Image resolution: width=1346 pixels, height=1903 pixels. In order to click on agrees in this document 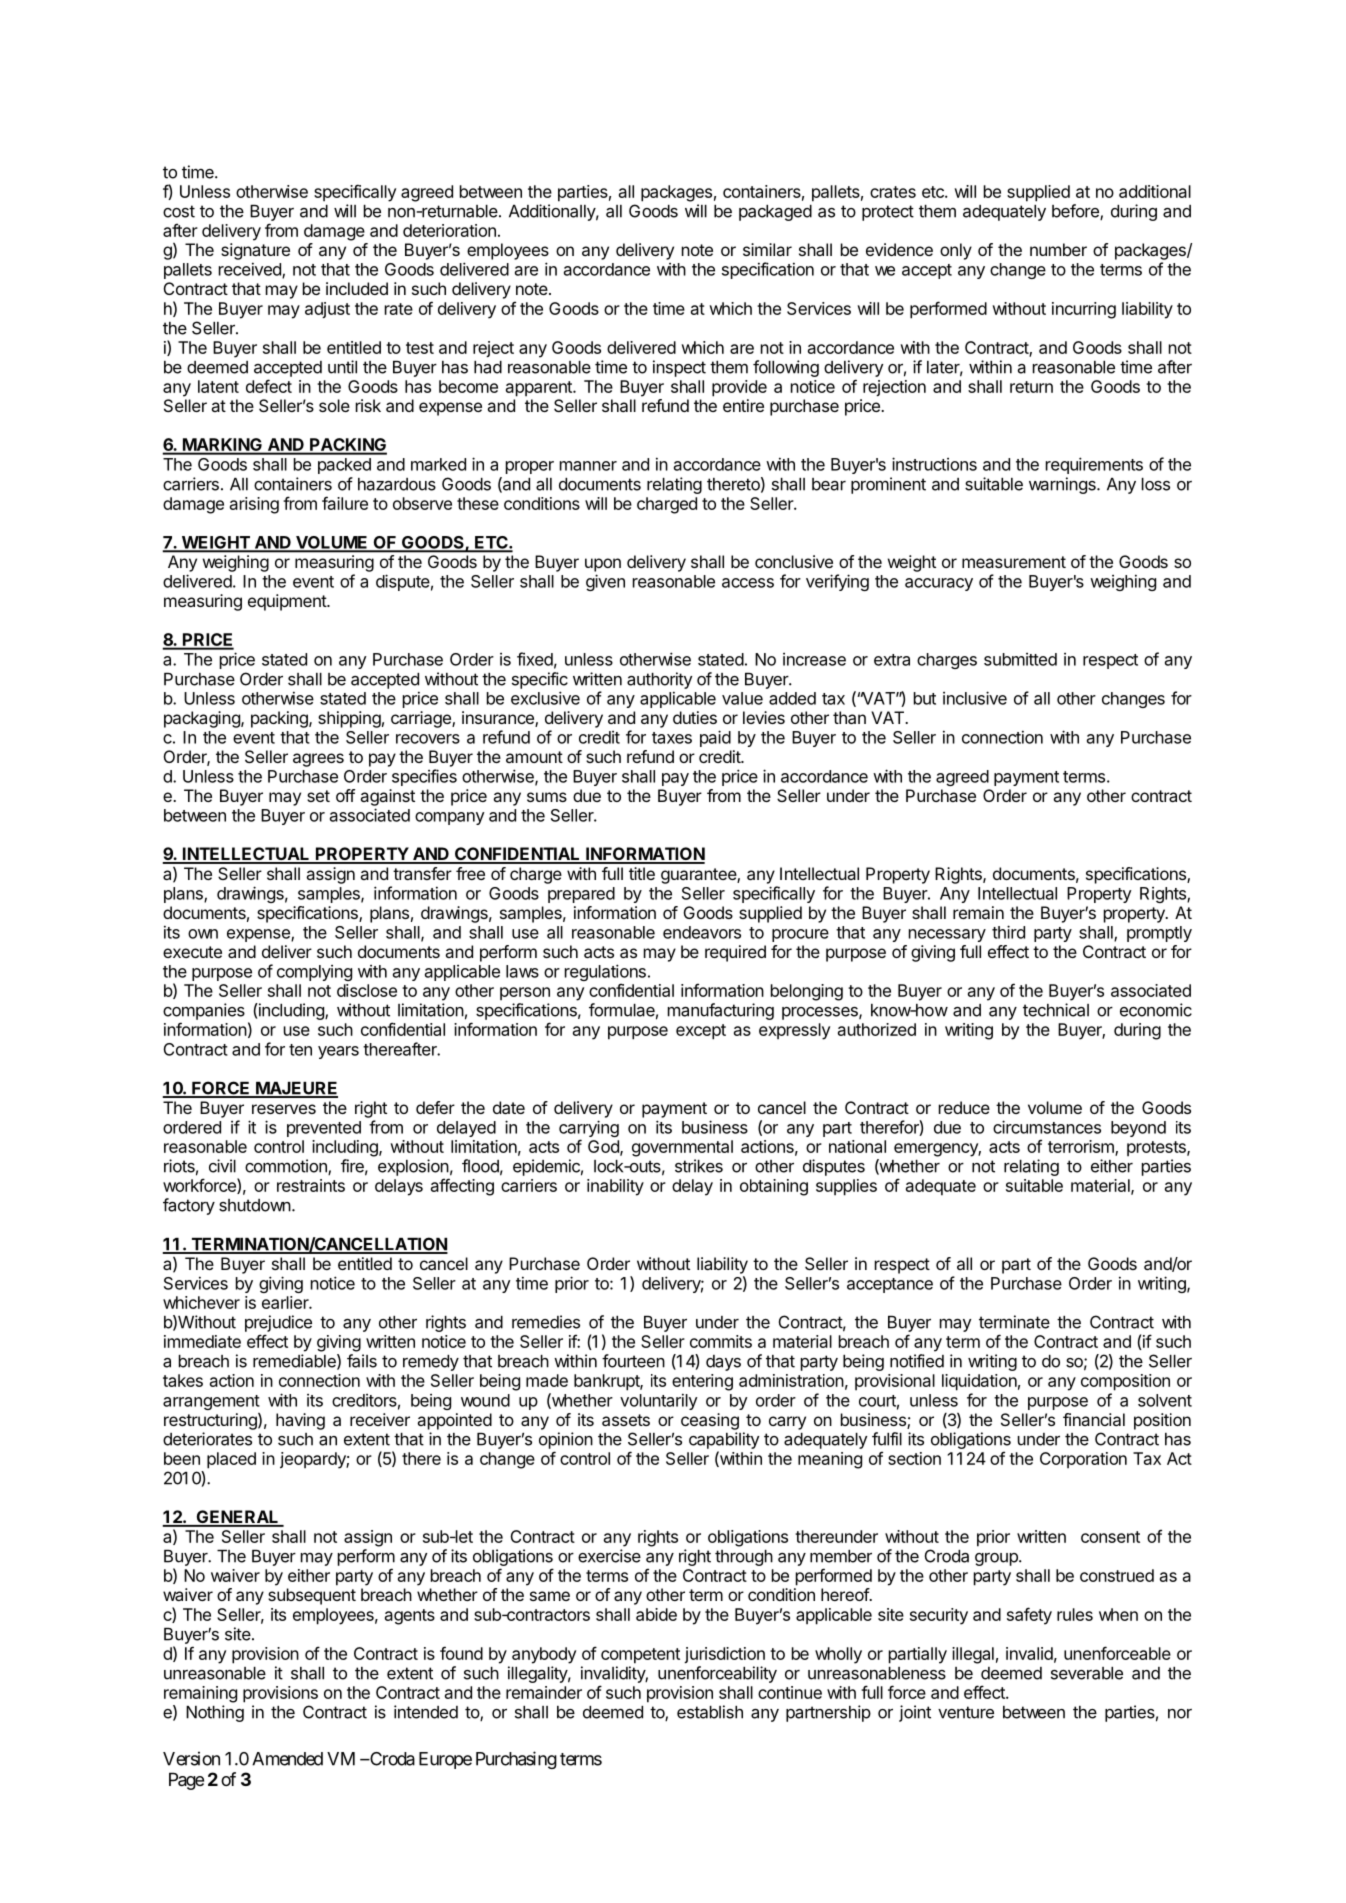, I will do `click(318, 760)`.
